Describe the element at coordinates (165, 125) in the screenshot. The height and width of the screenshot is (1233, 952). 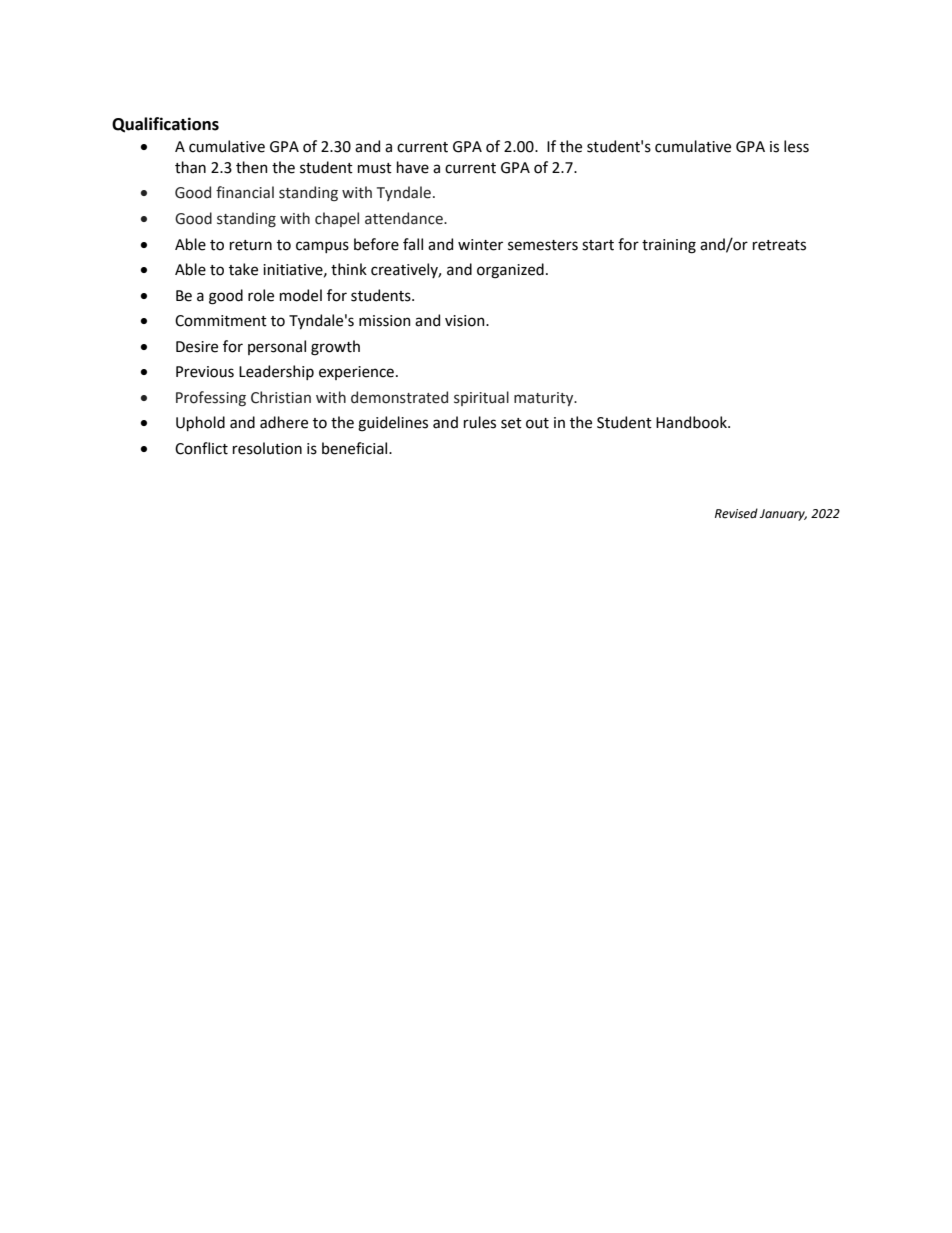
I see `Qualifications` at that location.
